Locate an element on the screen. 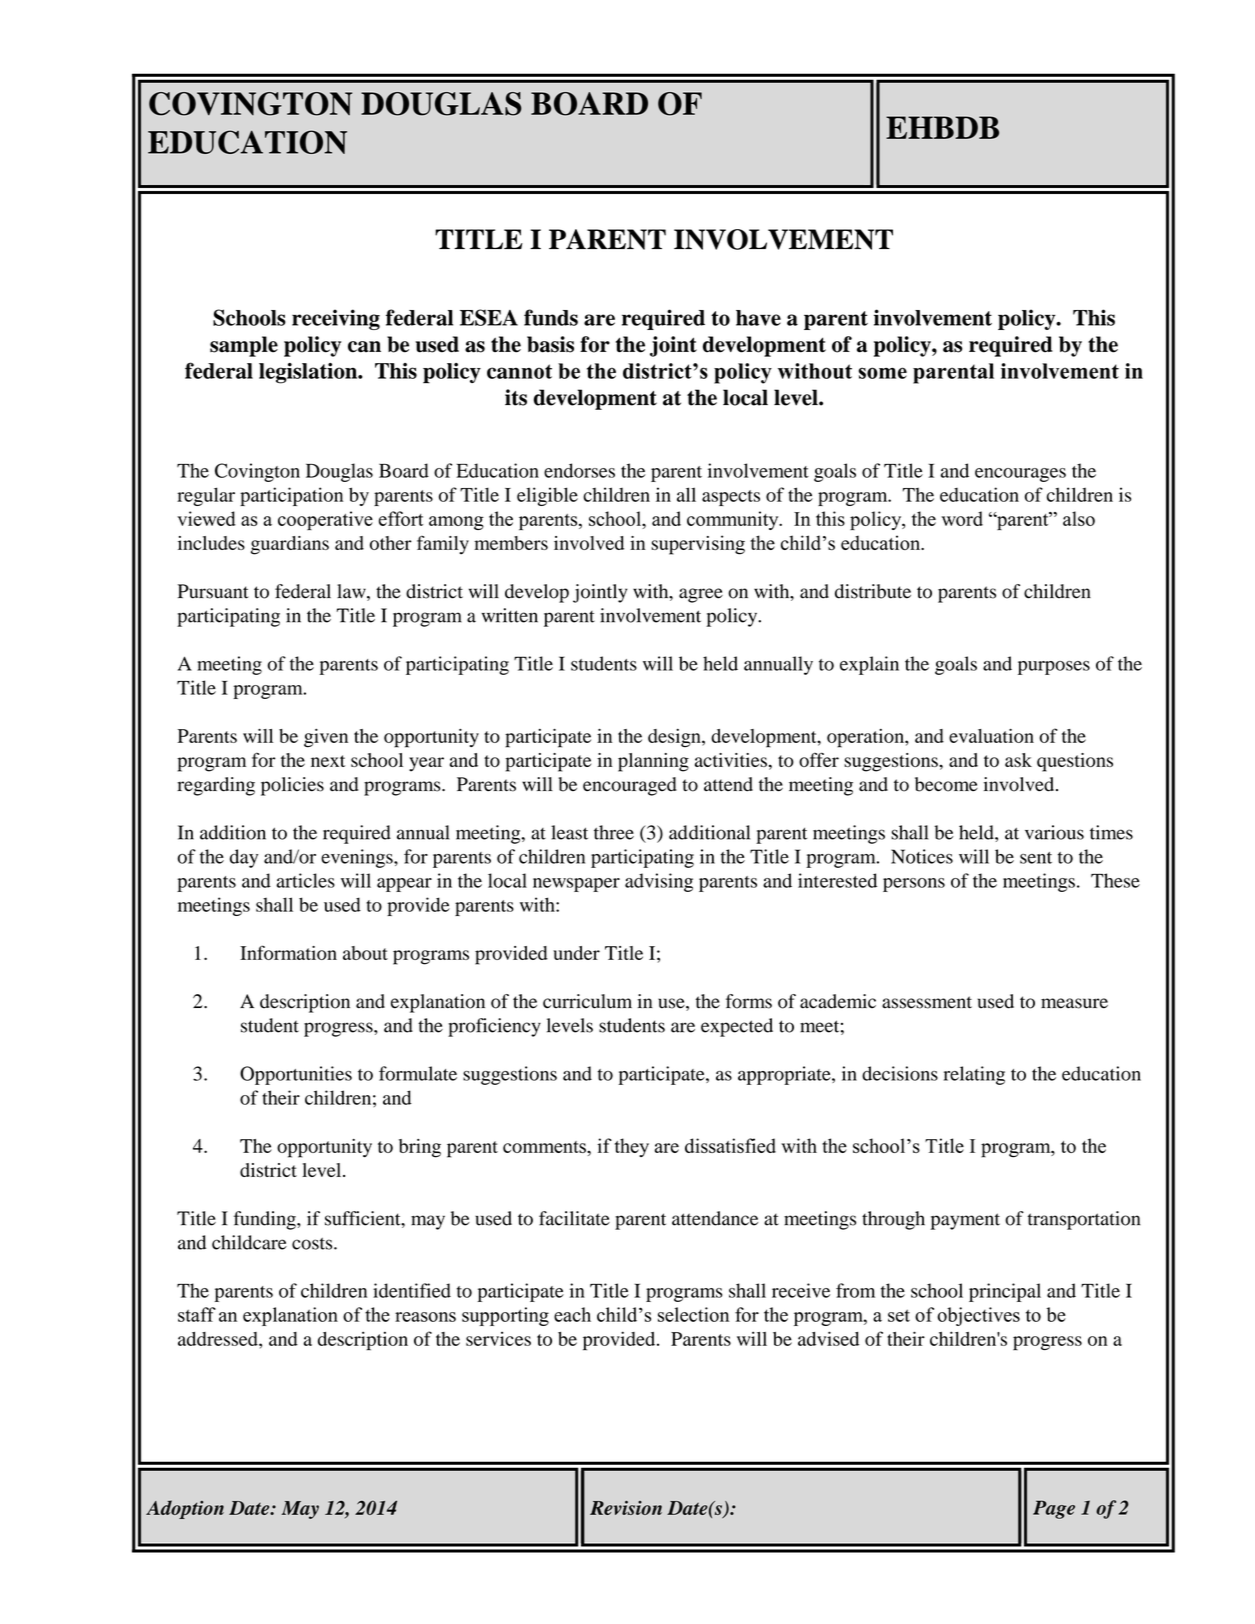 This screenshot has width=1255, height=1624. basis is located at coordinates (550, 344).
